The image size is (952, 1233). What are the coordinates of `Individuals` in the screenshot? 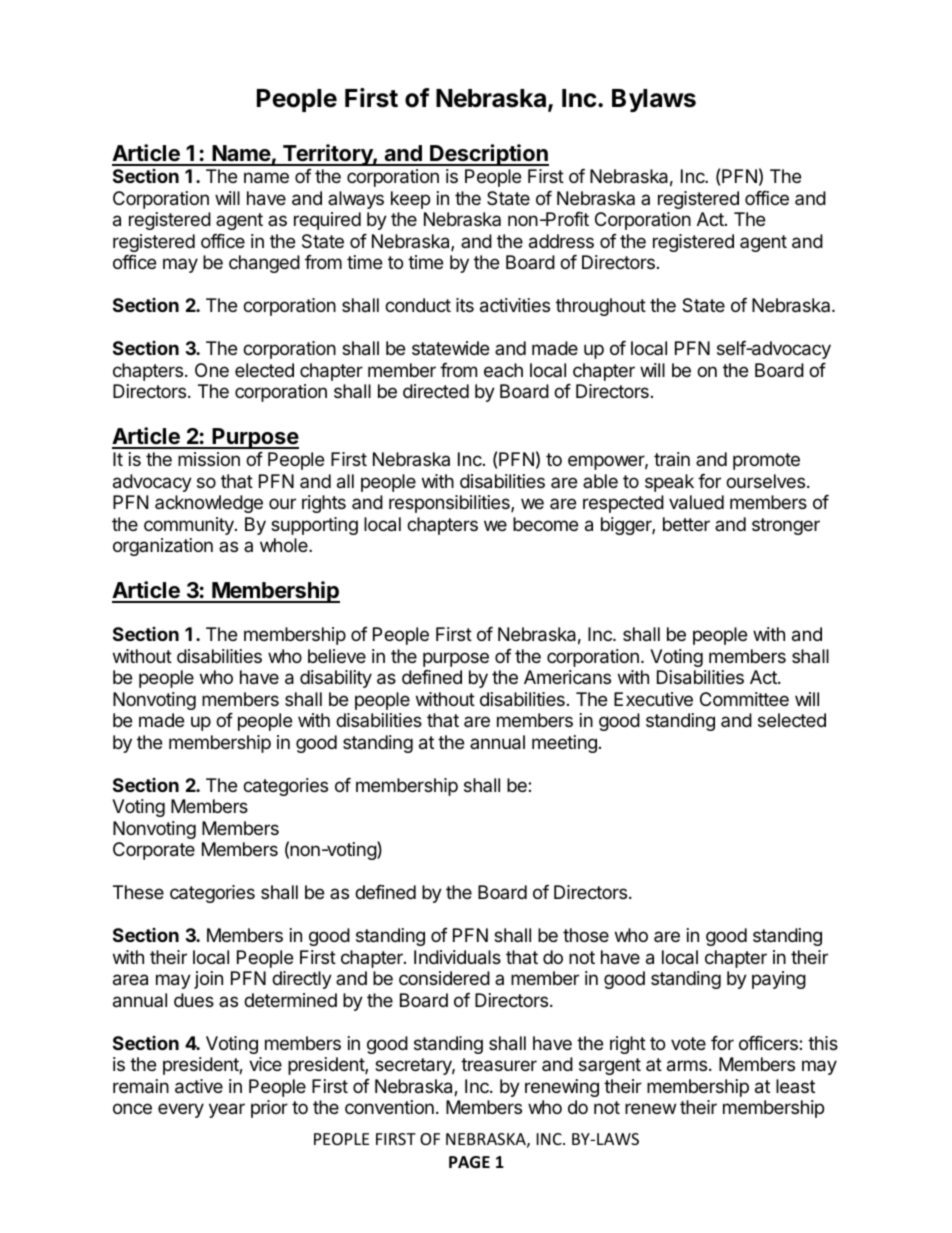 It's located at (457, 957).
